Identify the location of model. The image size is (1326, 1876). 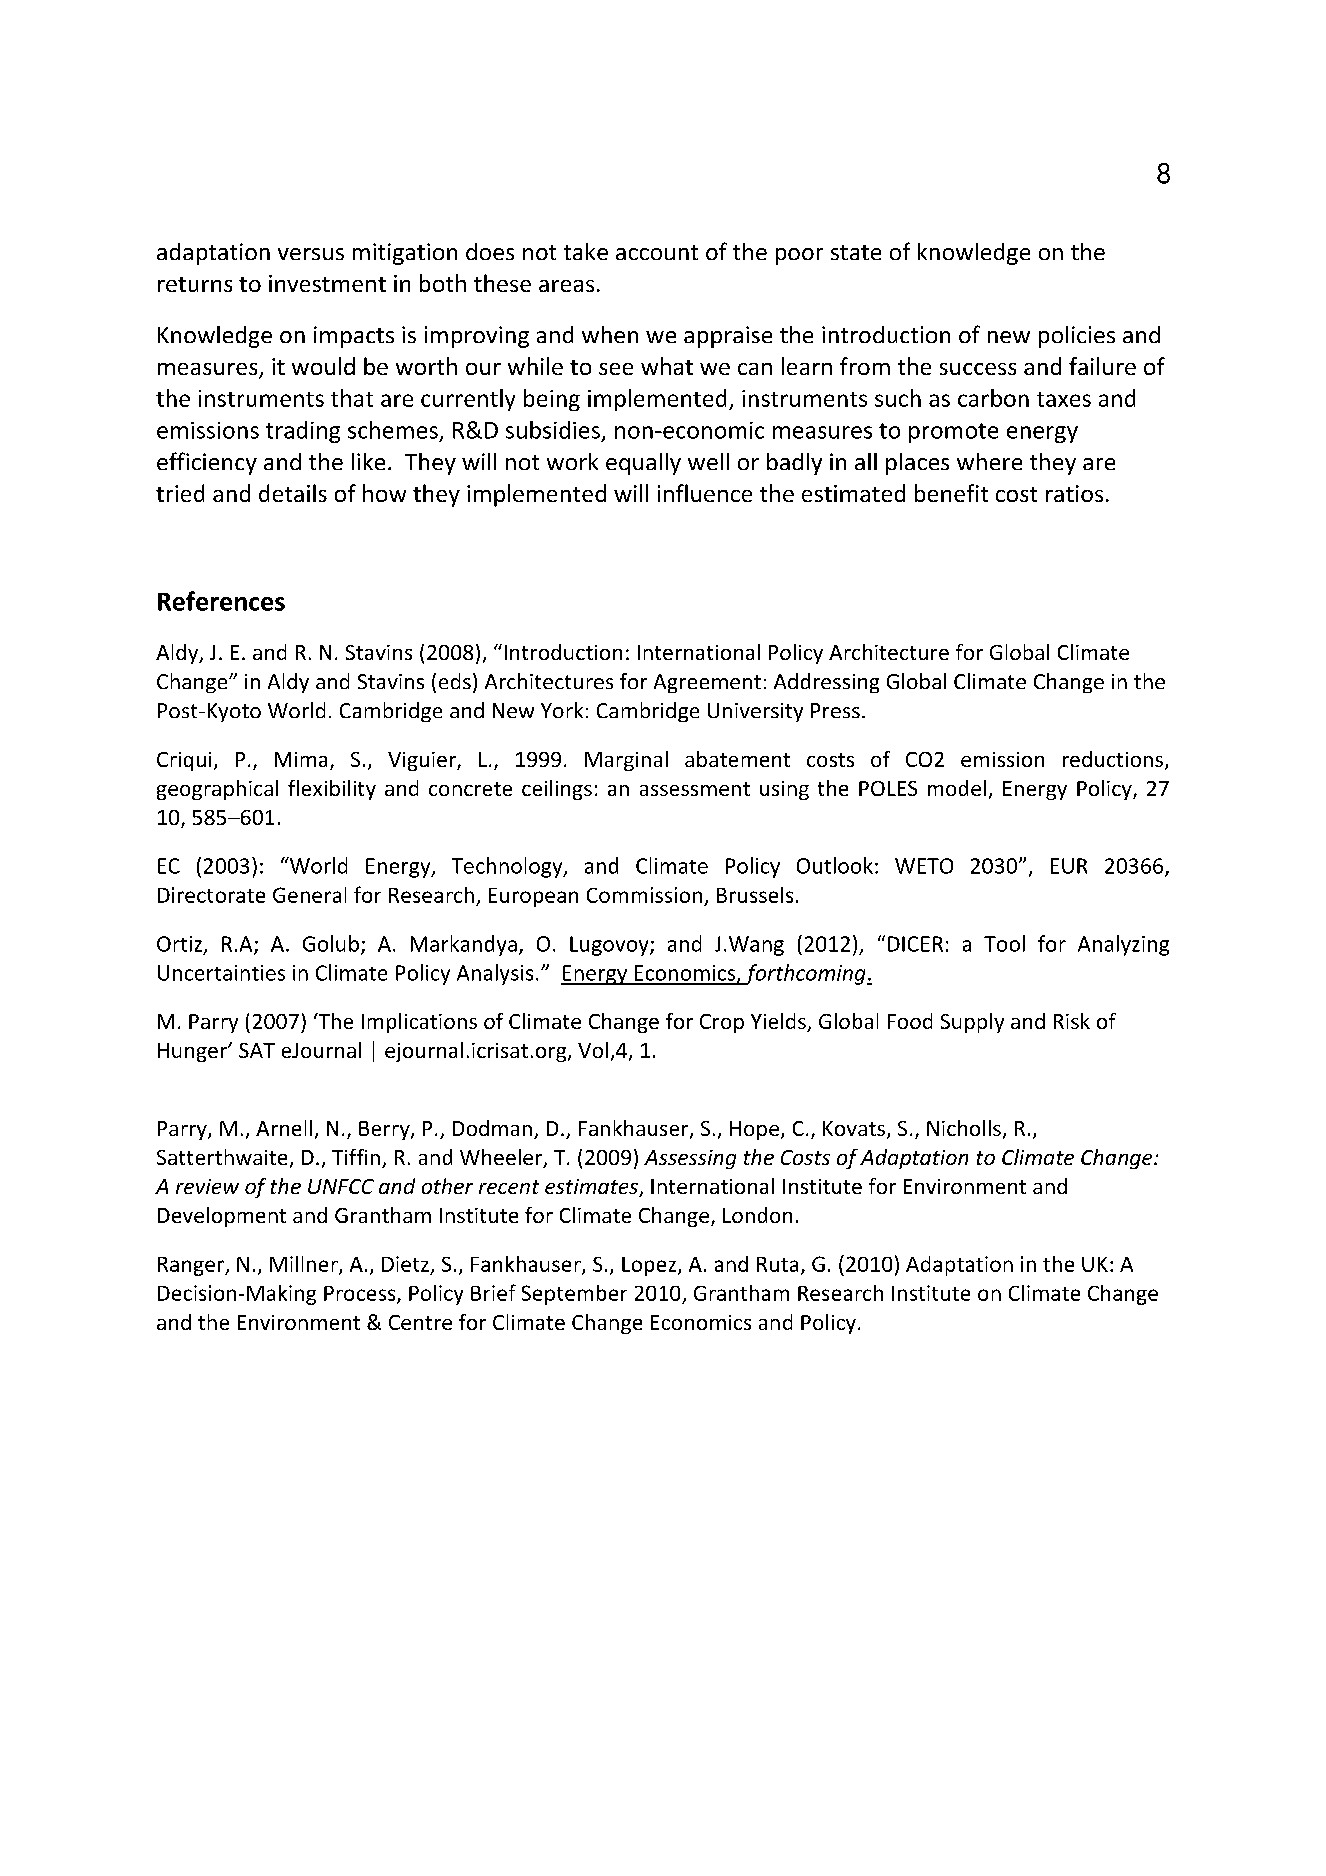
(957, 788).
